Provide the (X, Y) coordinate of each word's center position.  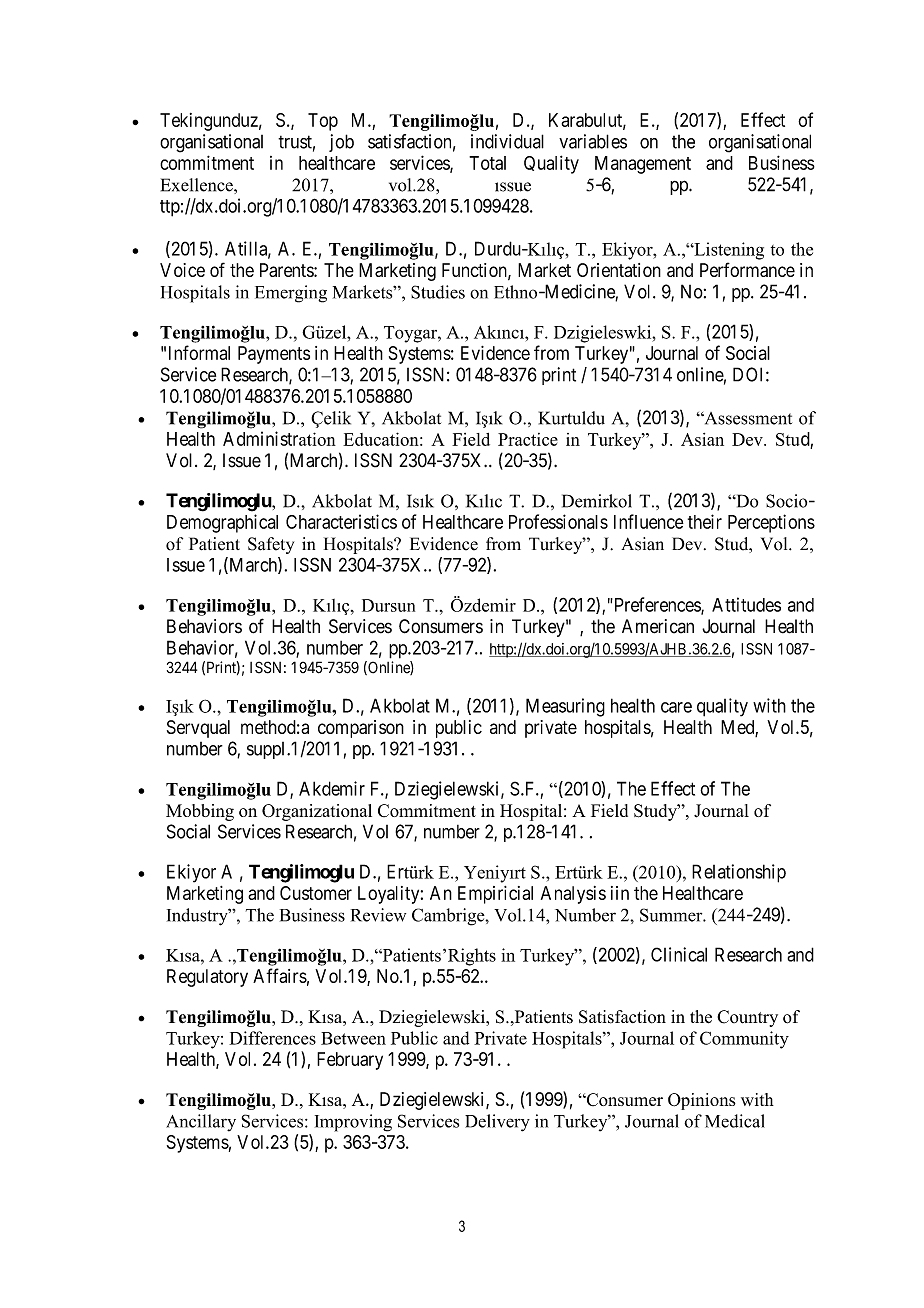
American (658, 626)
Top (323, 122)
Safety (271, 545)
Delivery (497, 1123)
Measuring (565, 707)
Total (487, 163)
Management (643, 165)
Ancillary (201, 1123)
